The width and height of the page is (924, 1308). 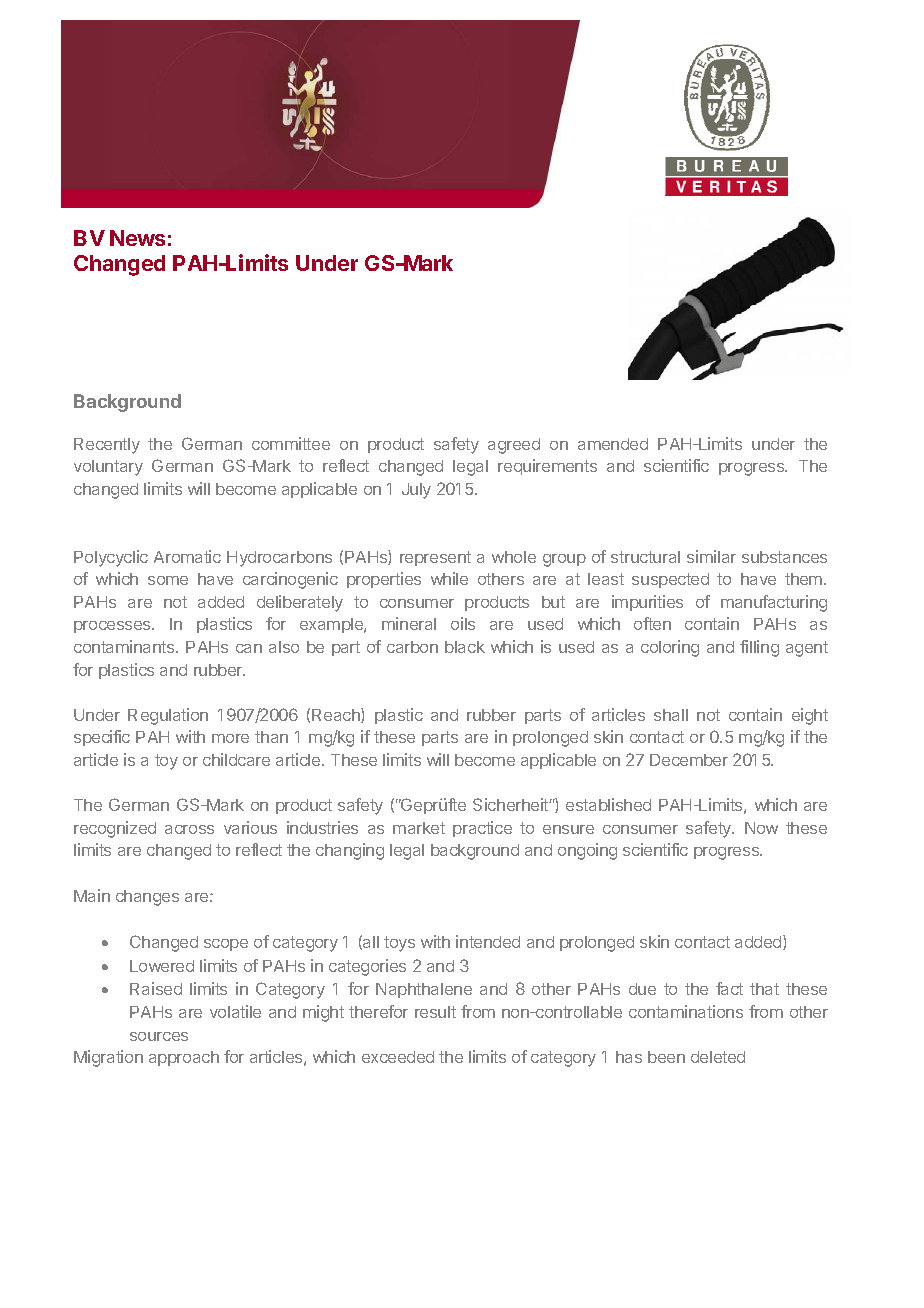 What do you see at coordinates (514, 446) in the page?
I see `agreed` at bounding box center [514, 446].
